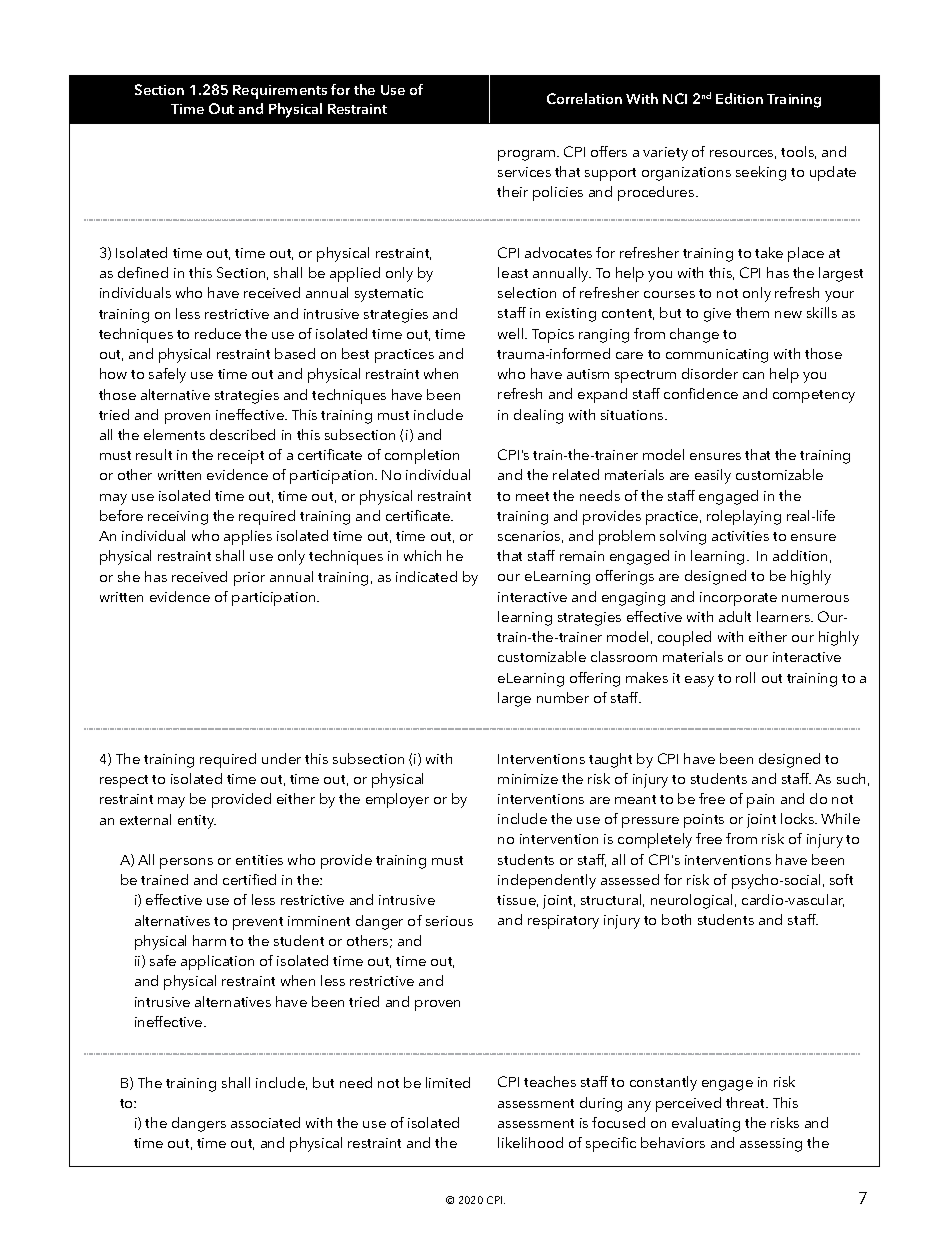 This page has height=1233, width=952. I want to click on pain, so click(760, 801).
